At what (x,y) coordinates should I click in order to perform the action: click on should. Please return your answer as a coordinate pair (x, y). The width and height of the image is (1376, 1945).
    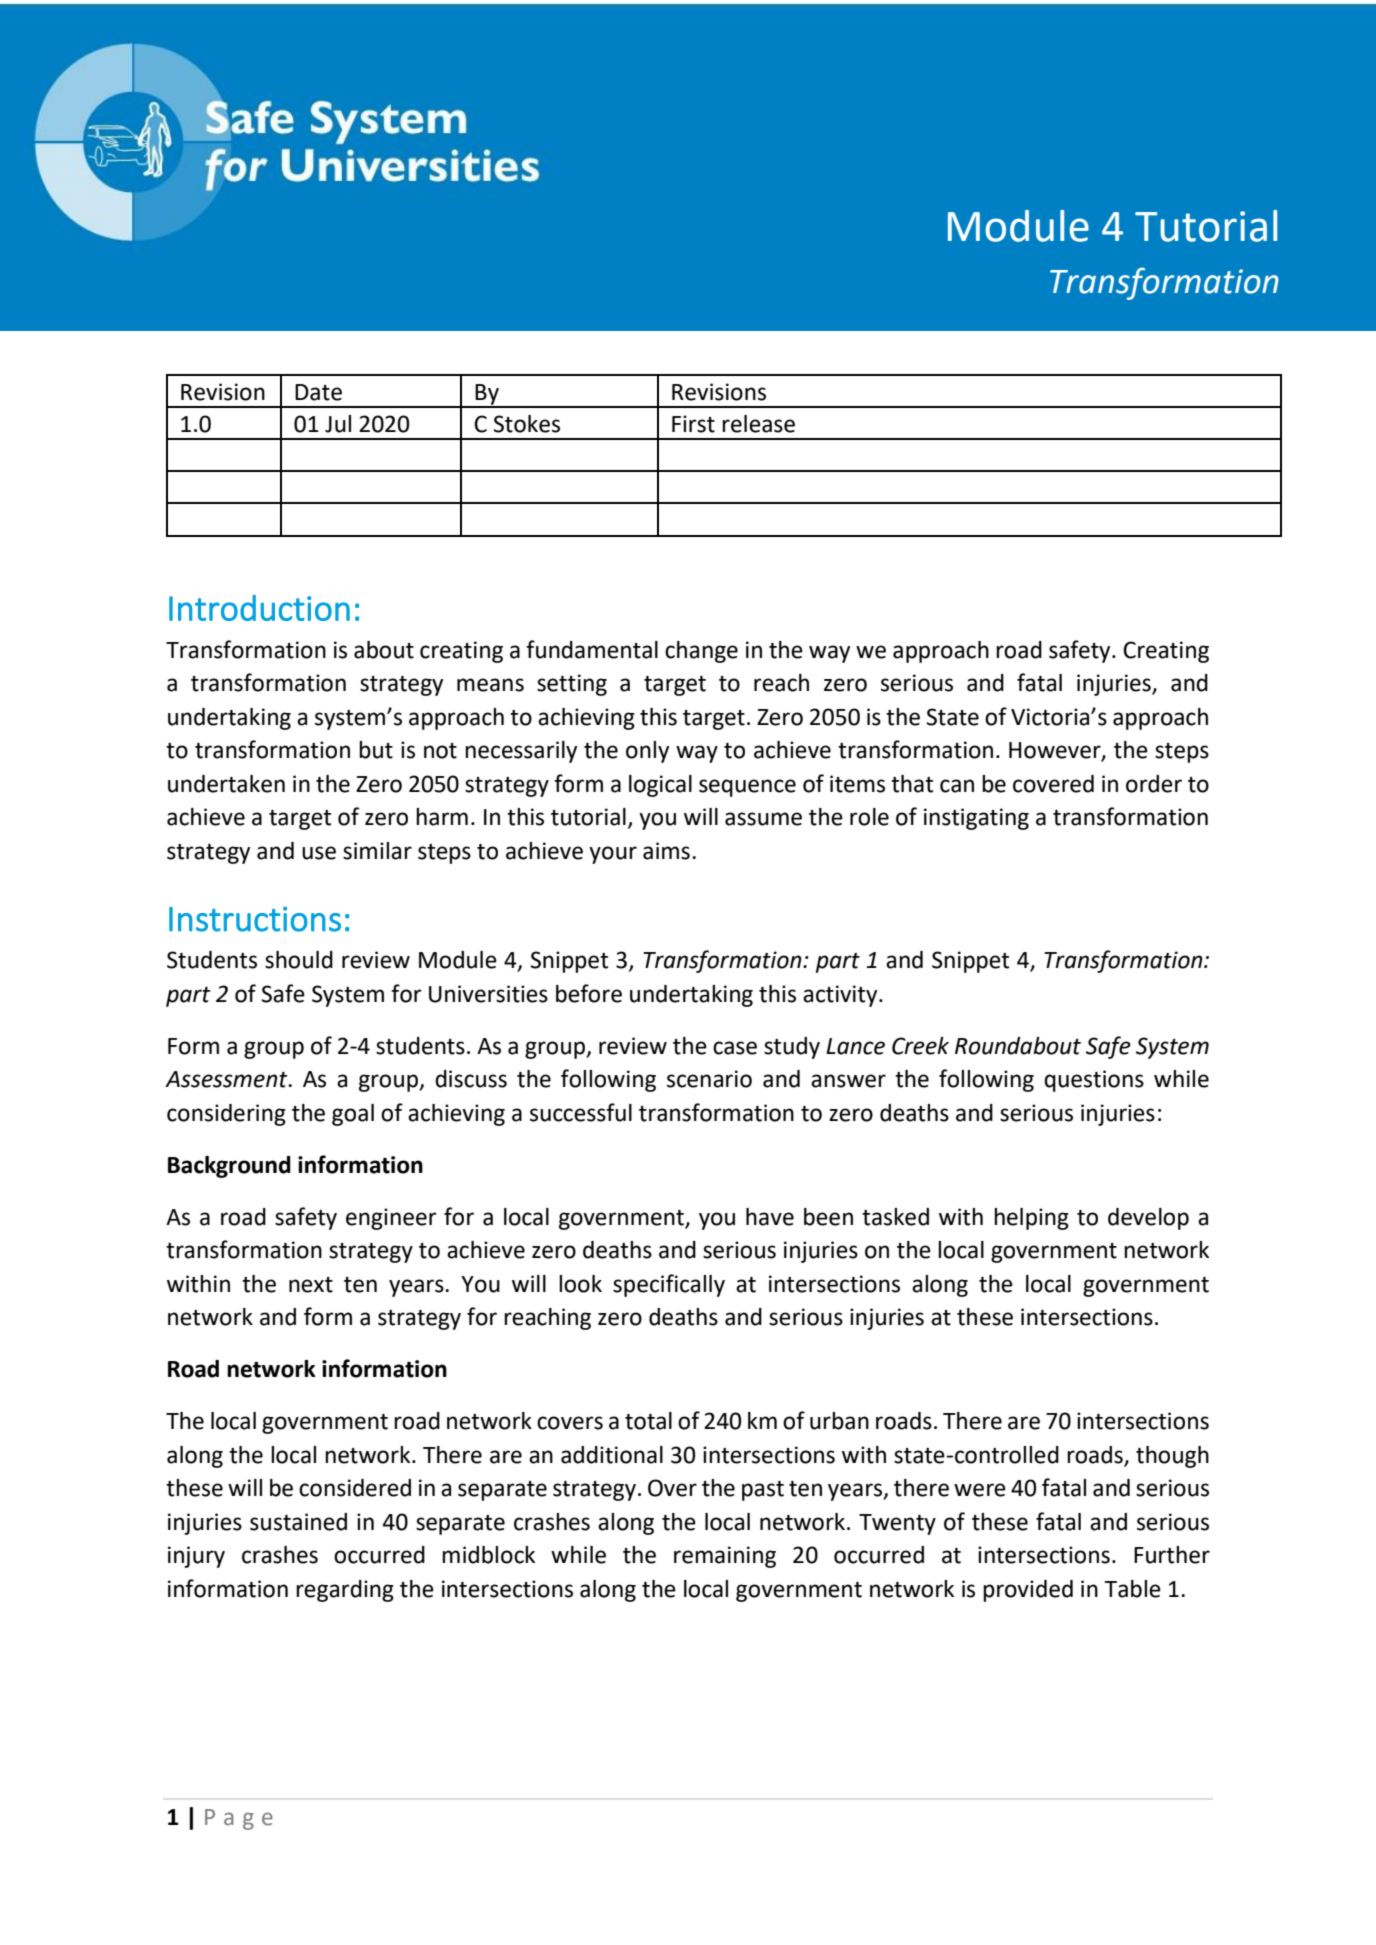
    Looking at the image, I should click on (299, 960).
